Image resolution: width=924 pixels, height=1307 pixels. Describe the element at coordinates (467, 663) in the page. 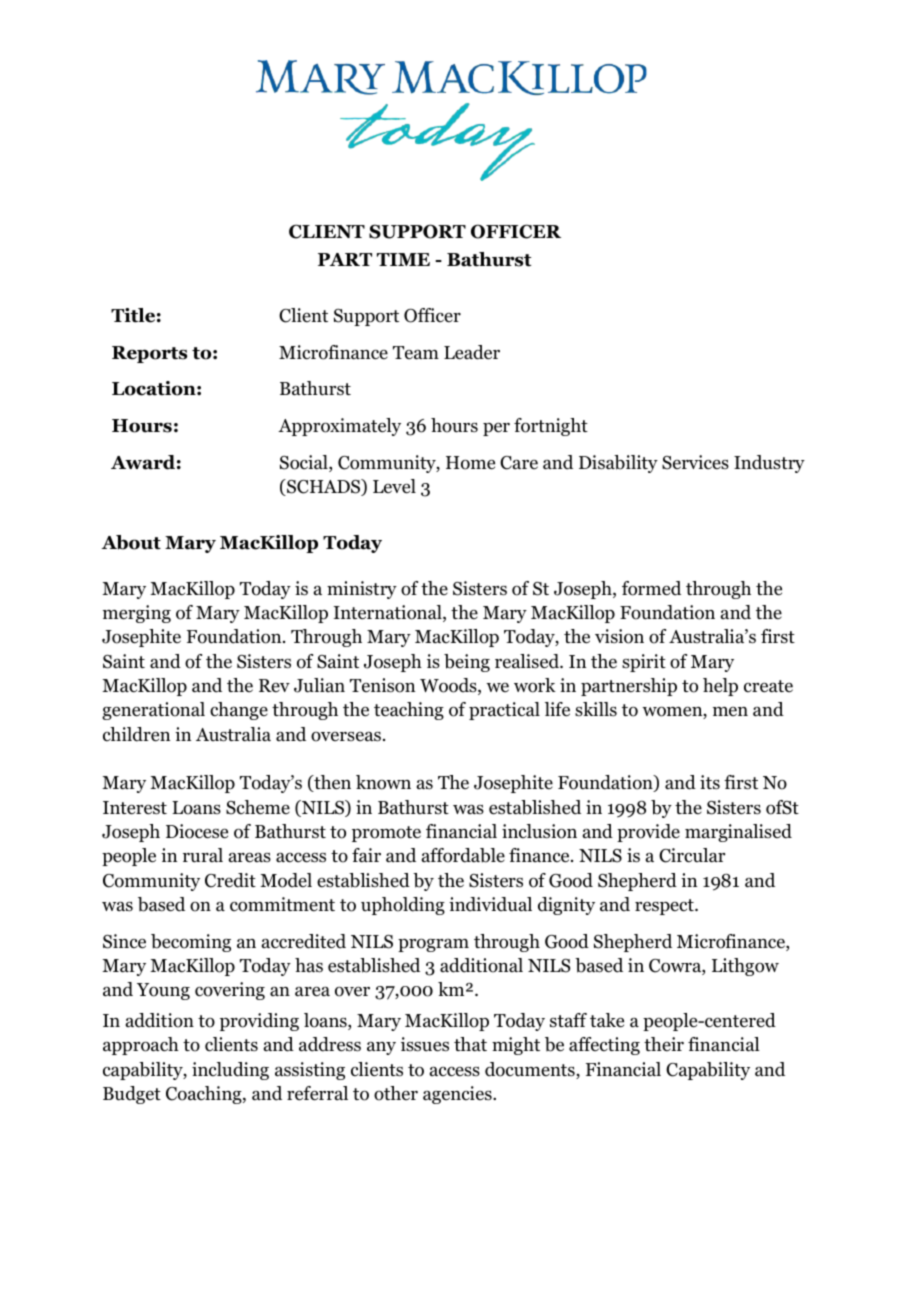

I see `being` at that location.
